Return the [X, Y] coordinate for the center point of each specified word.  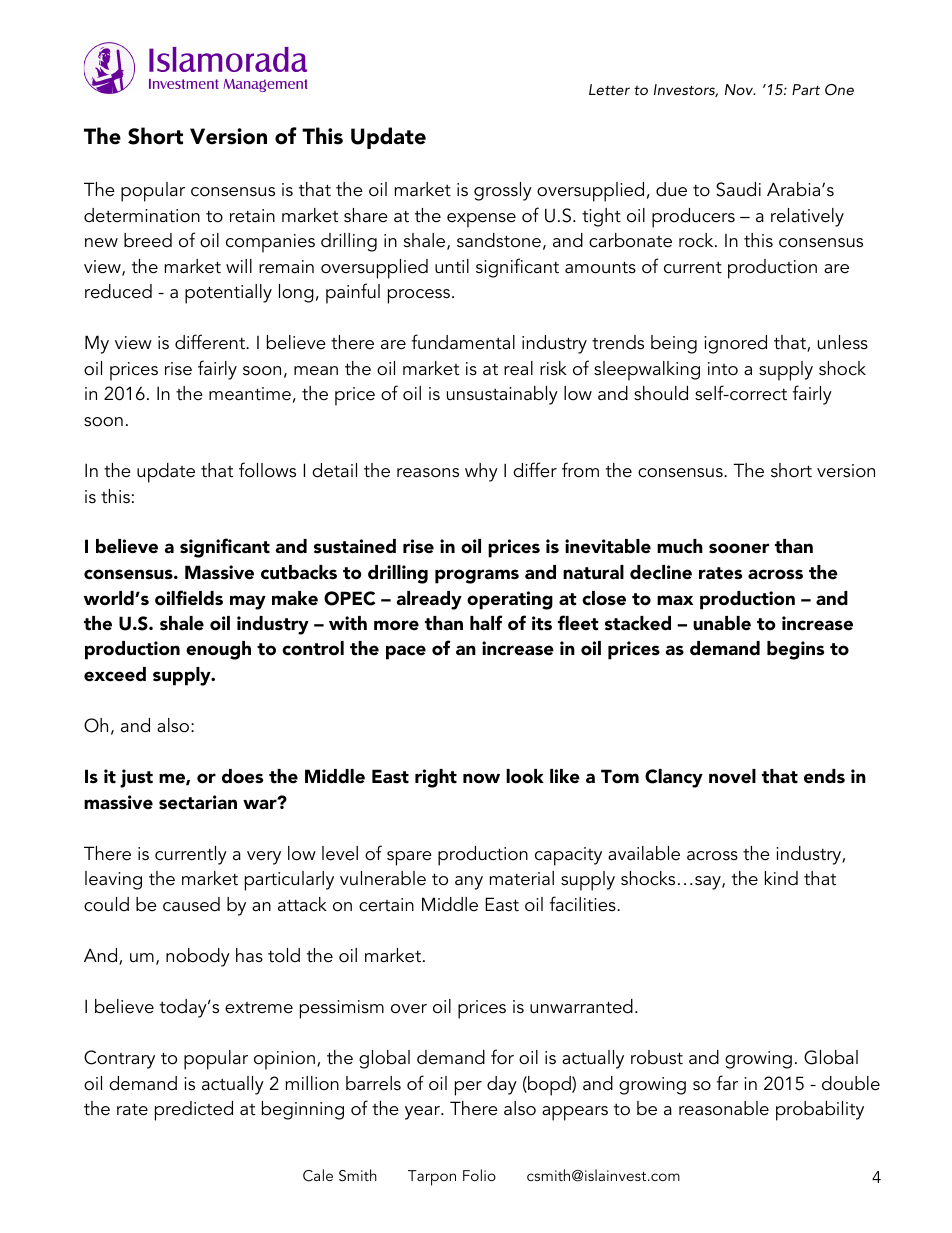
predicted [194, 1111]
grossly [503, 191]
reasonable [724, 1108]
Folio [479, 1175]
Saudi [738, 189]
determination [142, 215]
